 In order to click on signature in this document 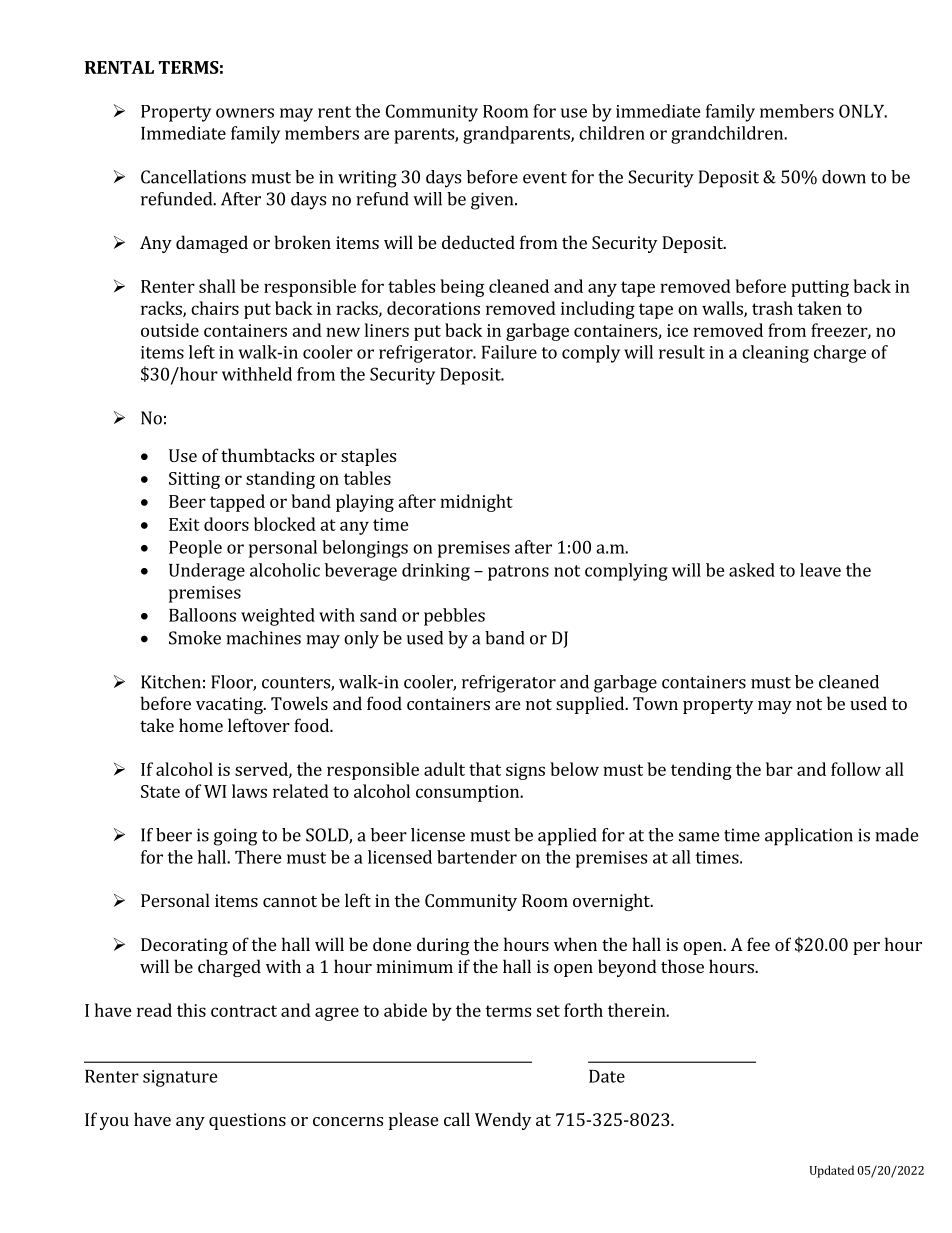, I will do `click(180, 1078)`.
